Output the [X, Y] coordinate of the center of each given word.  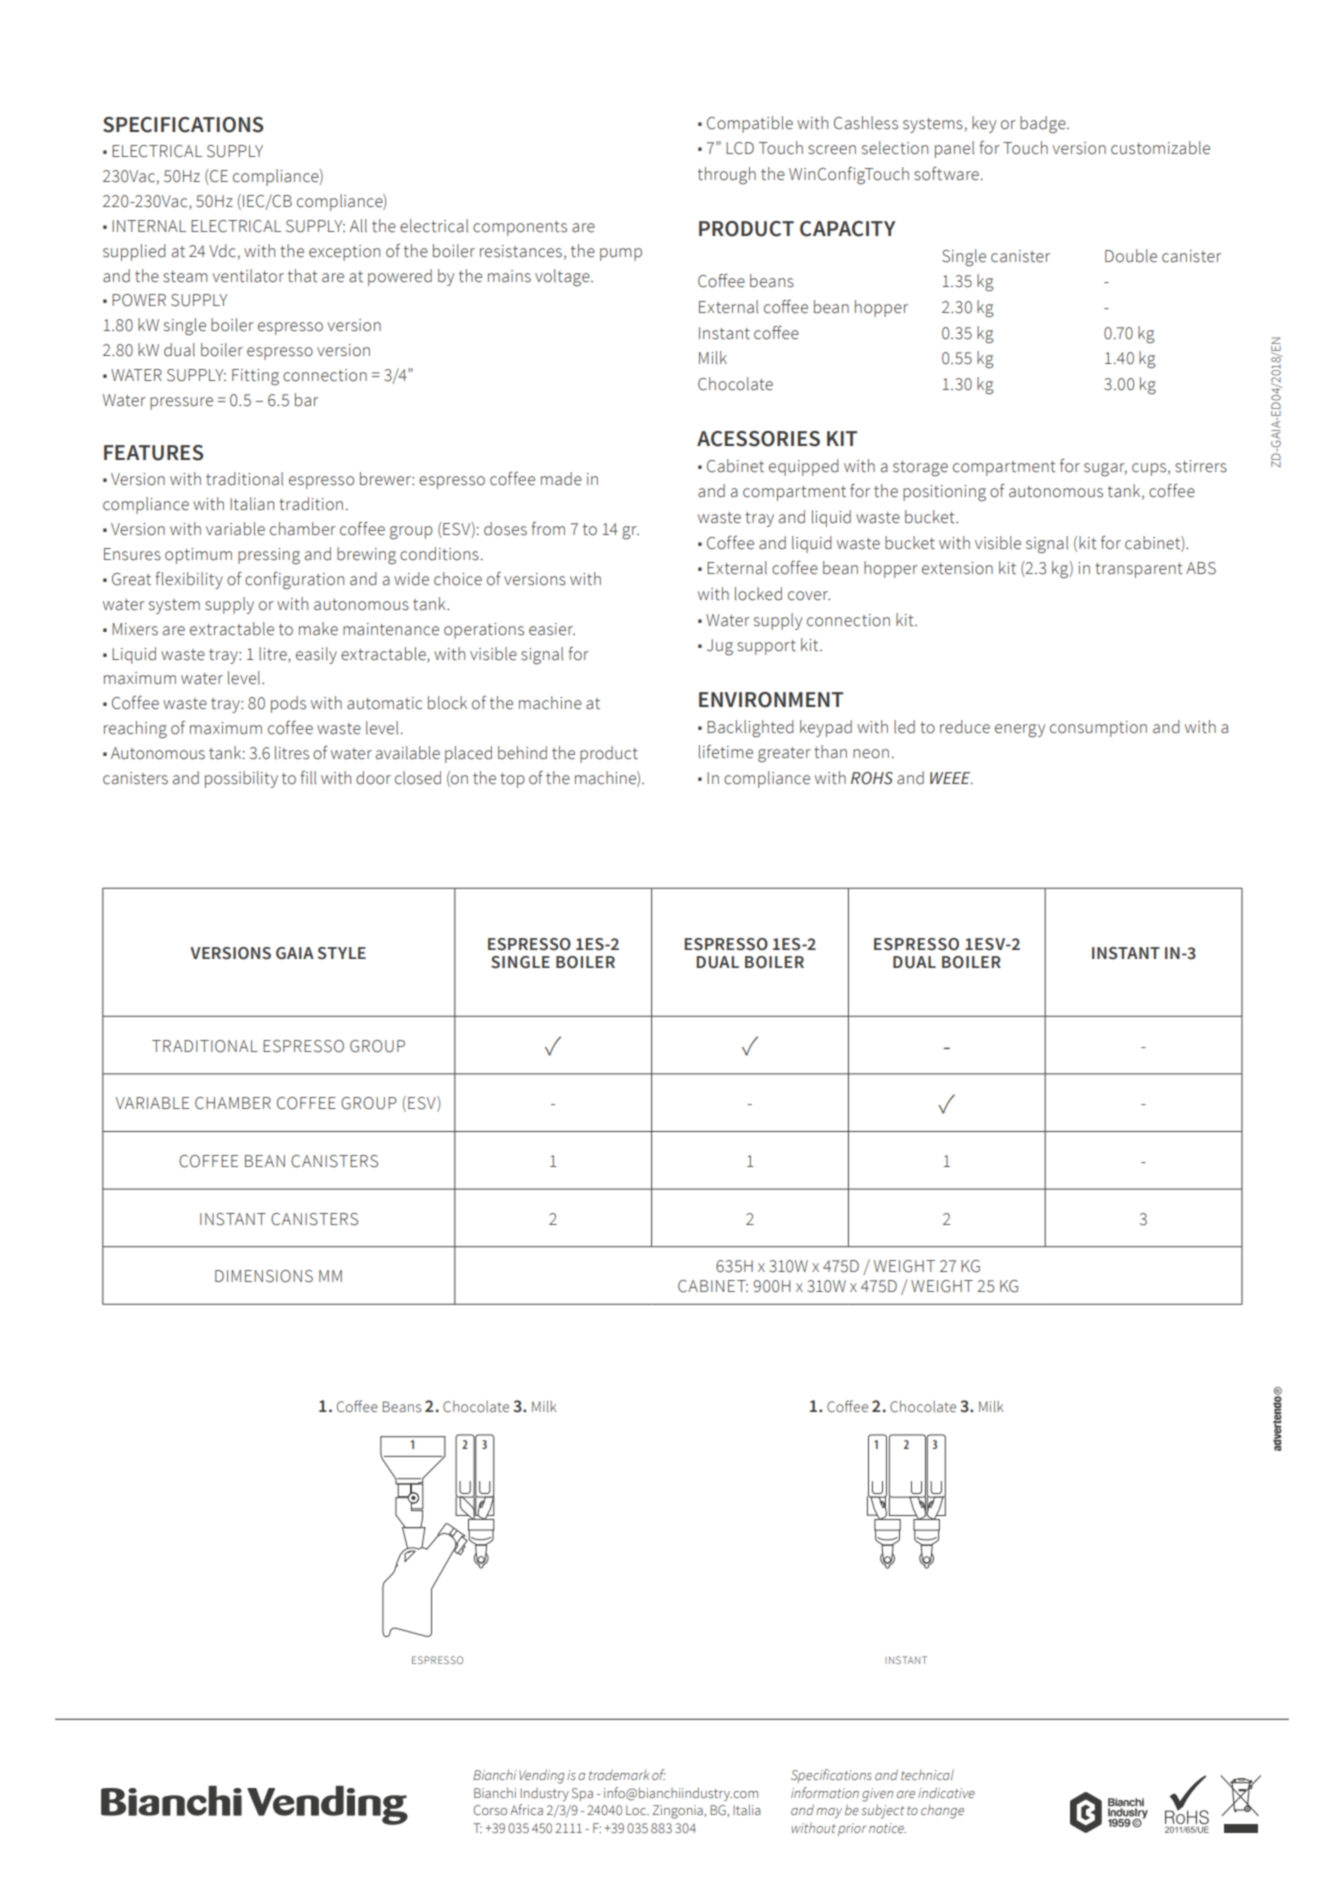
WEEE [951, 778]
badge [1044, 124]
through [727, 175]
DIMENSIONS [264, 1276]
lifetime [726, 752]
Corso [490, 1810]
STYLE [342, 953]
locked [758, 594]
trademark [619, 1775]
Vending [542, 1776]
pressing [269, 556]
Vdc [222, 251]
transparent [1139, 570]
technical [927, 1774]
